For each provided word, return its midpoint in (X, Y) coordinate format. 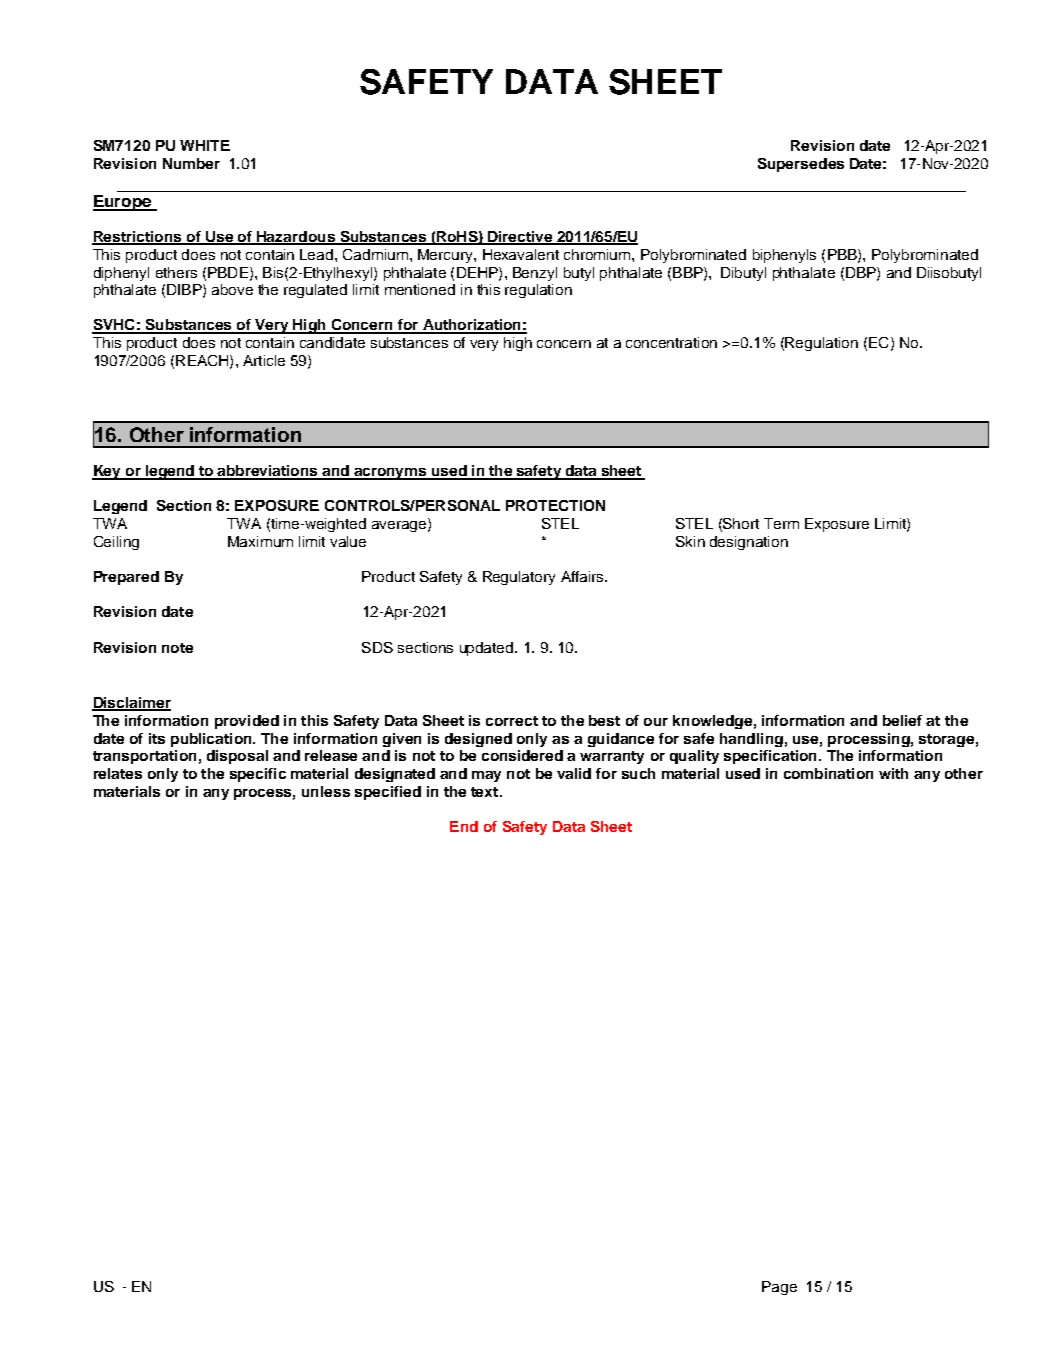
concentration (671, 342)
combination (828, 773)
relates (118, 773)
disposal (237, 757)
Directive (520, 238)
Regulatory (519, 578)
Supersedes (801, 165)
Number (191, 163)
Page (779, 1288)
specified (388, 793)
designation (749, 543)
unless (326, 791)
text (486, 792)
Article (264, 360)
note (177, 648)
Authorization (471, 326)
